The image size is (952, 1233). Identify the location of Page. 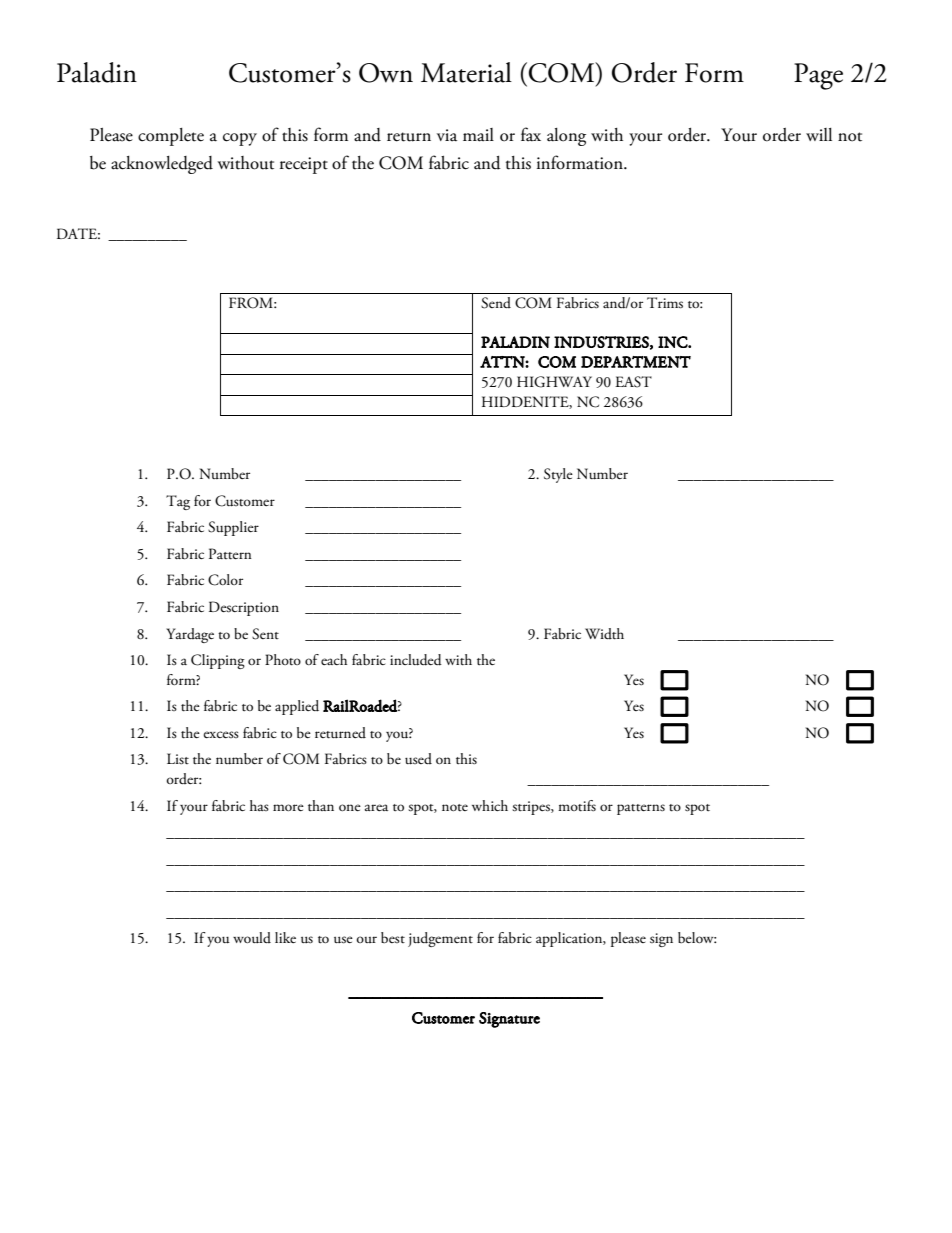
(818, 76).
